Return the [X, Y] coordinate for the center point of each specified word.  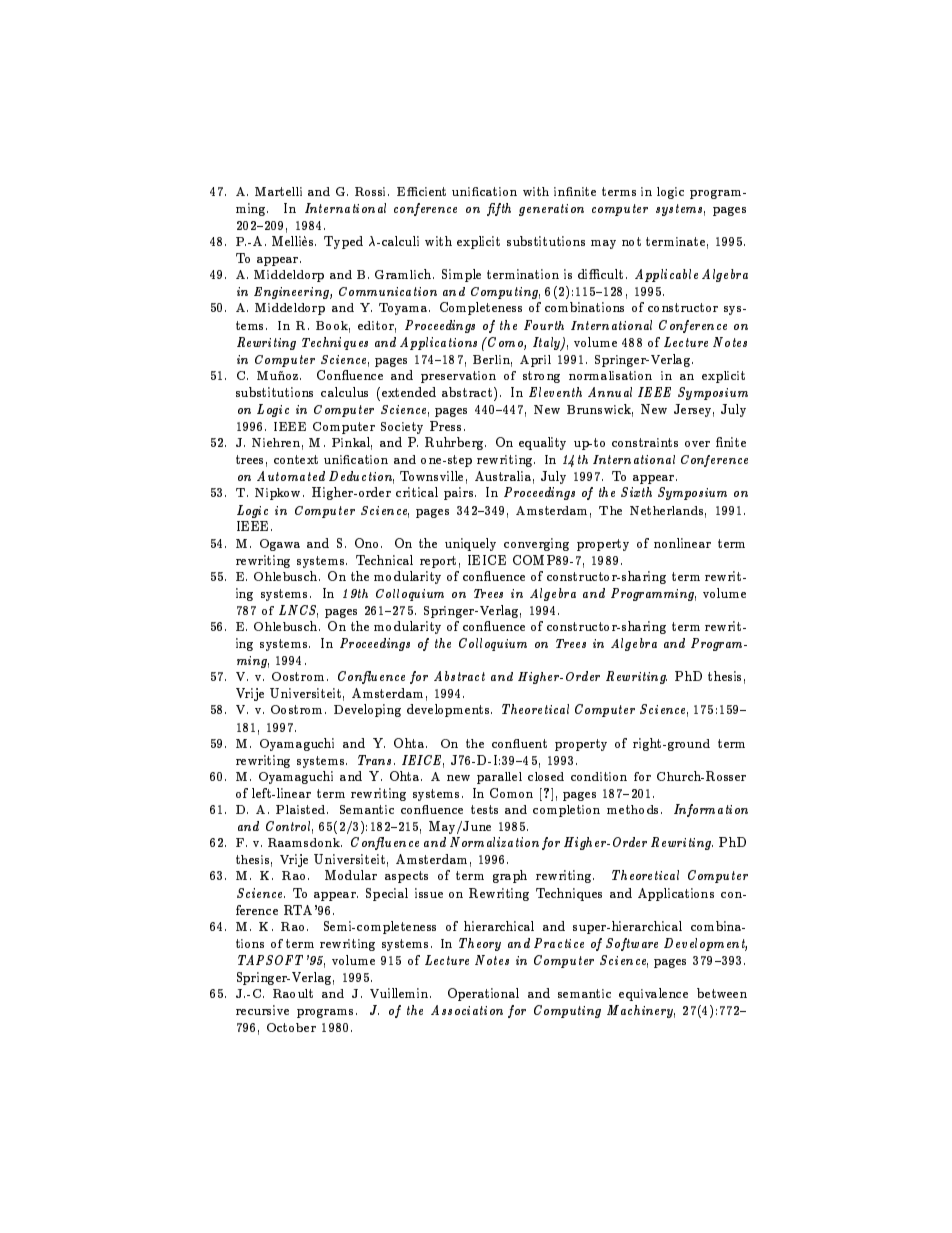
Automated [291, 476]
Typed [343, 242]
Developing [367, 710]
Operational [483, 994]
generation [551, 210]
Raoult [293, 993]
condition [599, 776]
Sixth [636, 492]
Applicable [666, 275]
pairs [460, 493]
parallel [499, 778]
